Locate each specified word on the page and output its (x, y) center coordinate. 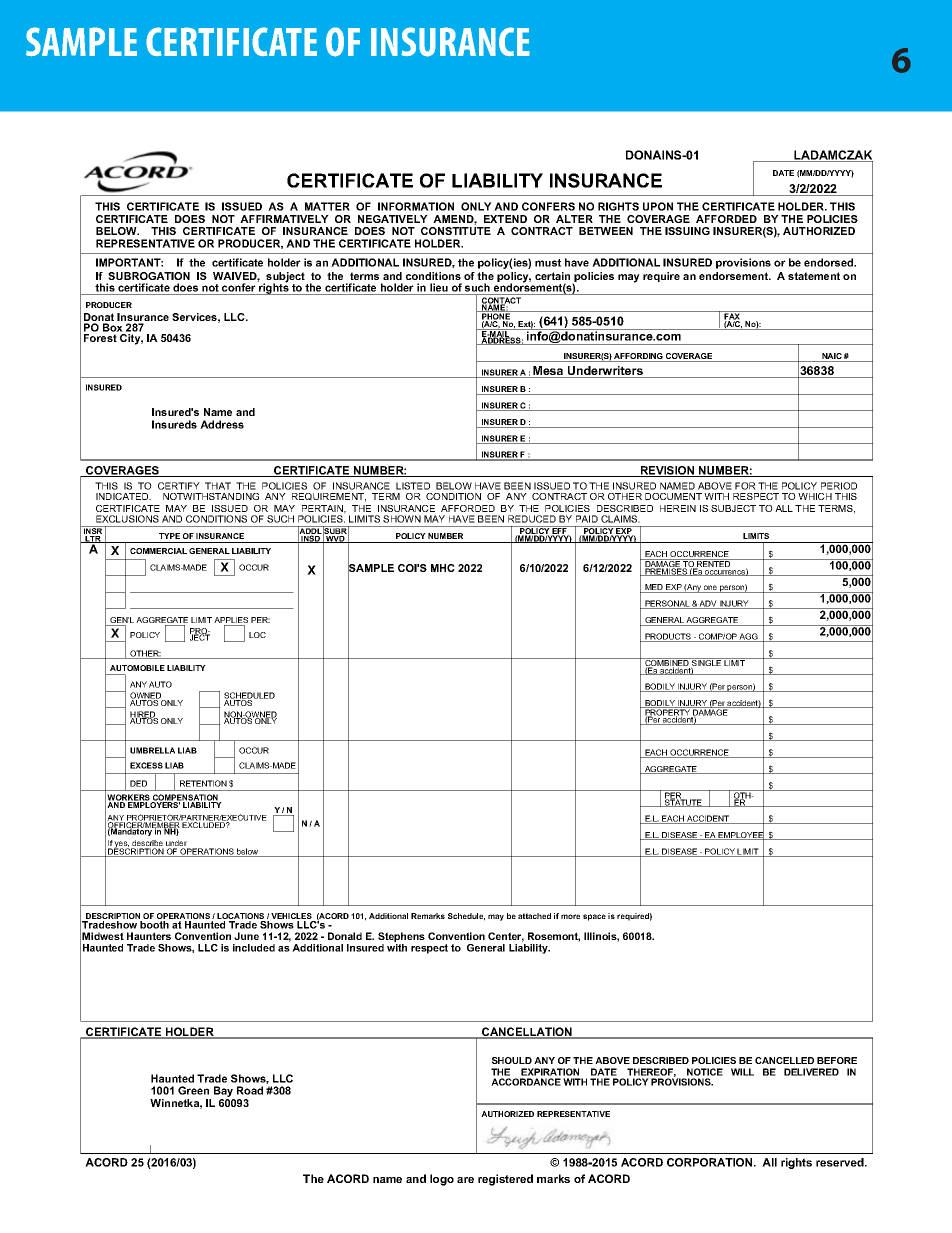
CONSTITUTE (456, 231)
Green (193, 1090)
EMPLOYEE (741, 835)
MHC (443, 568)
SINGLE (707, 663)
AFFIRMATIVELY (284, 219)
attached (534, 916)
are (465, 1180)
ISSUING (687, 231)
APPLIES (231, 621)
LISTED (413, 486)
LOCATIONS (241, 917)
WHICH (815, 496)
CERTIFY (179, 486)
